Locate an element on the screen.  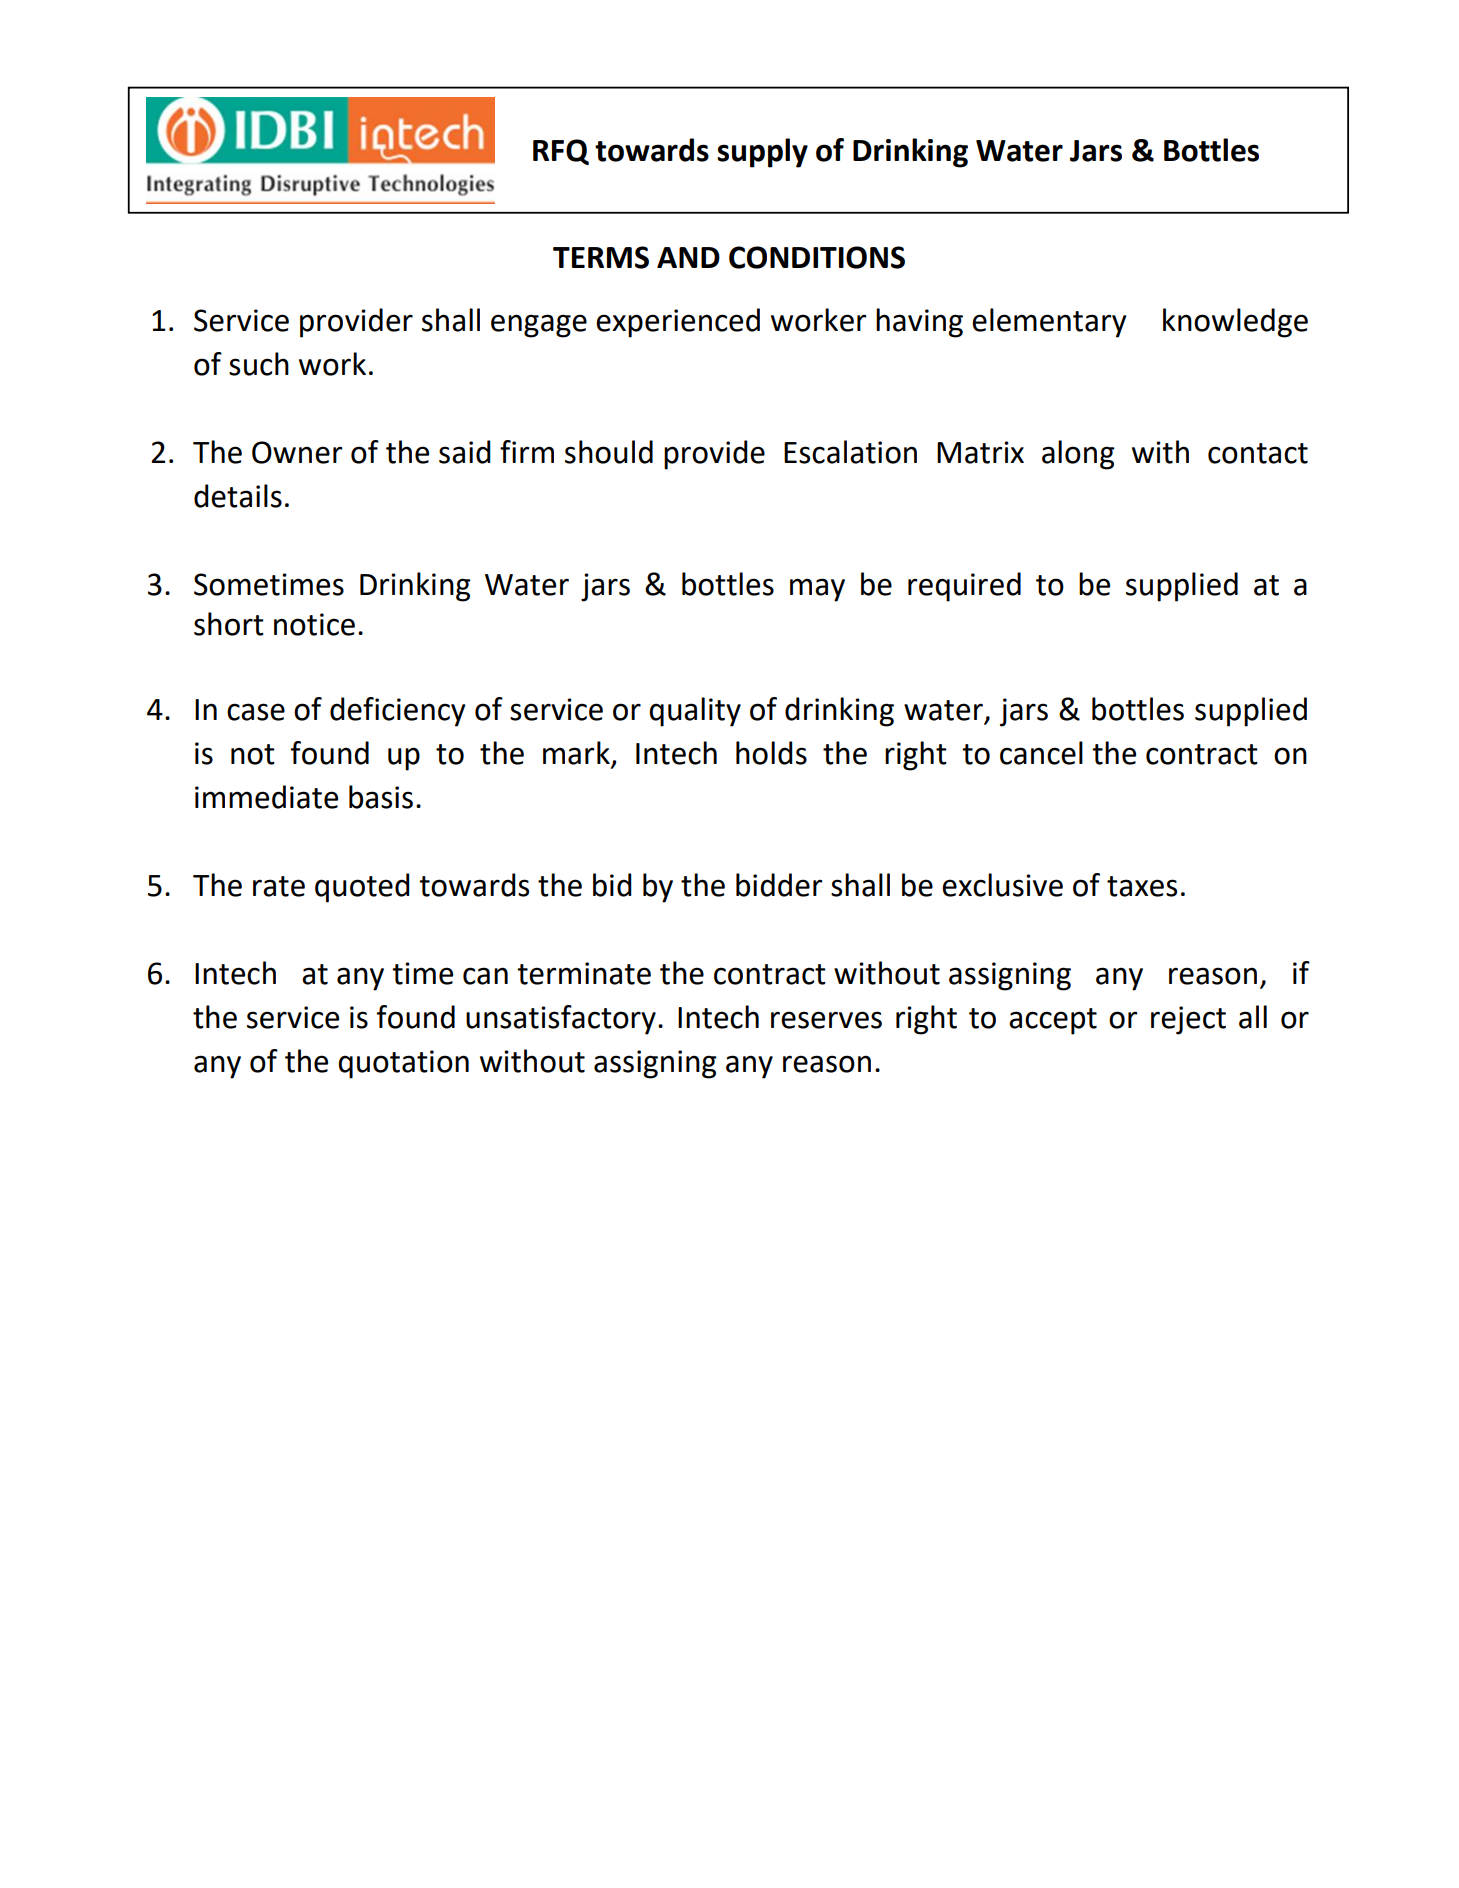
holds is located at coordinates (771, 753).
